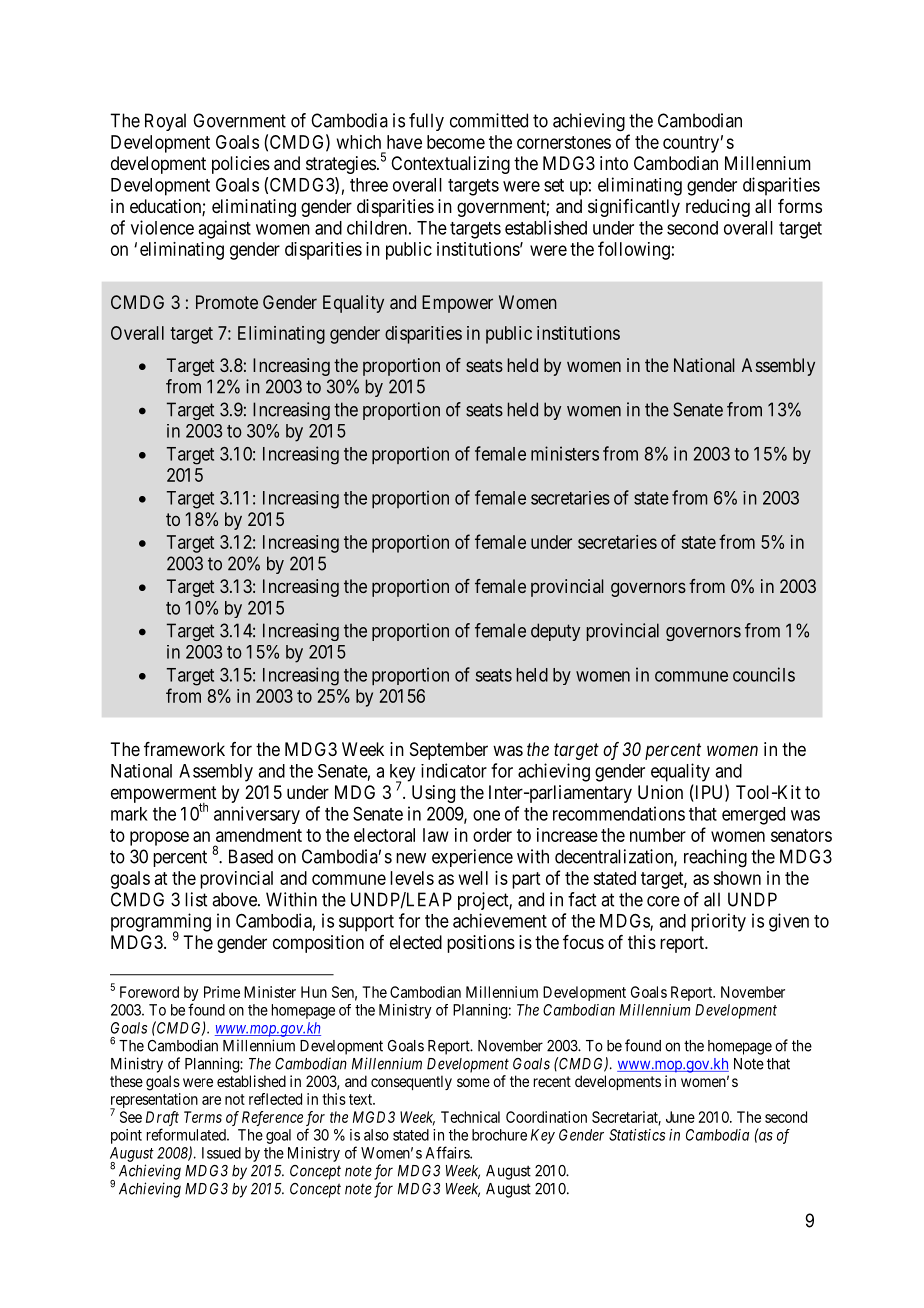  I want to click on following, so click(634, 250).
